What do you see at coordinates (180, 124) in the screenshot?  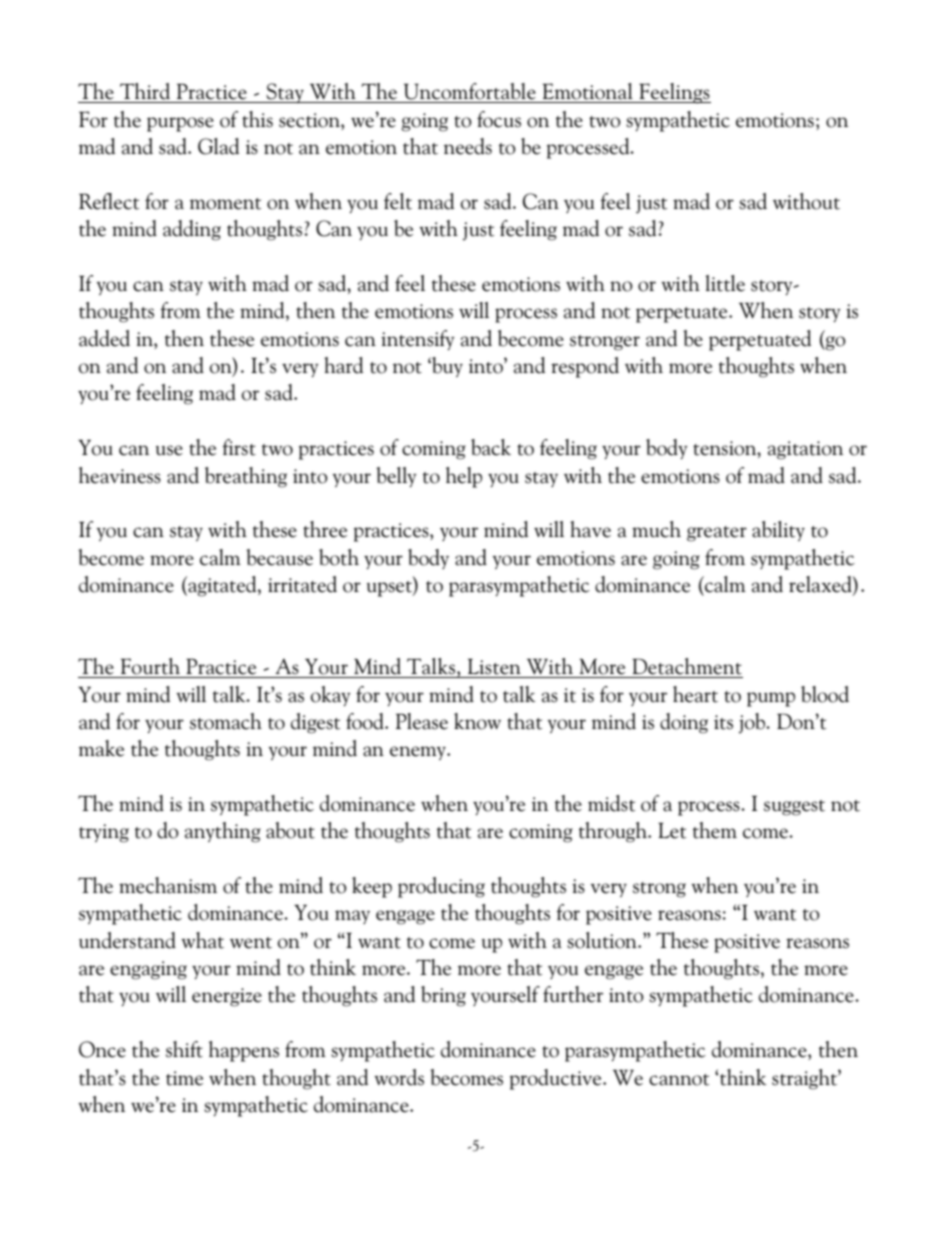 I see `purpose` at bounding box center [180, 124].
